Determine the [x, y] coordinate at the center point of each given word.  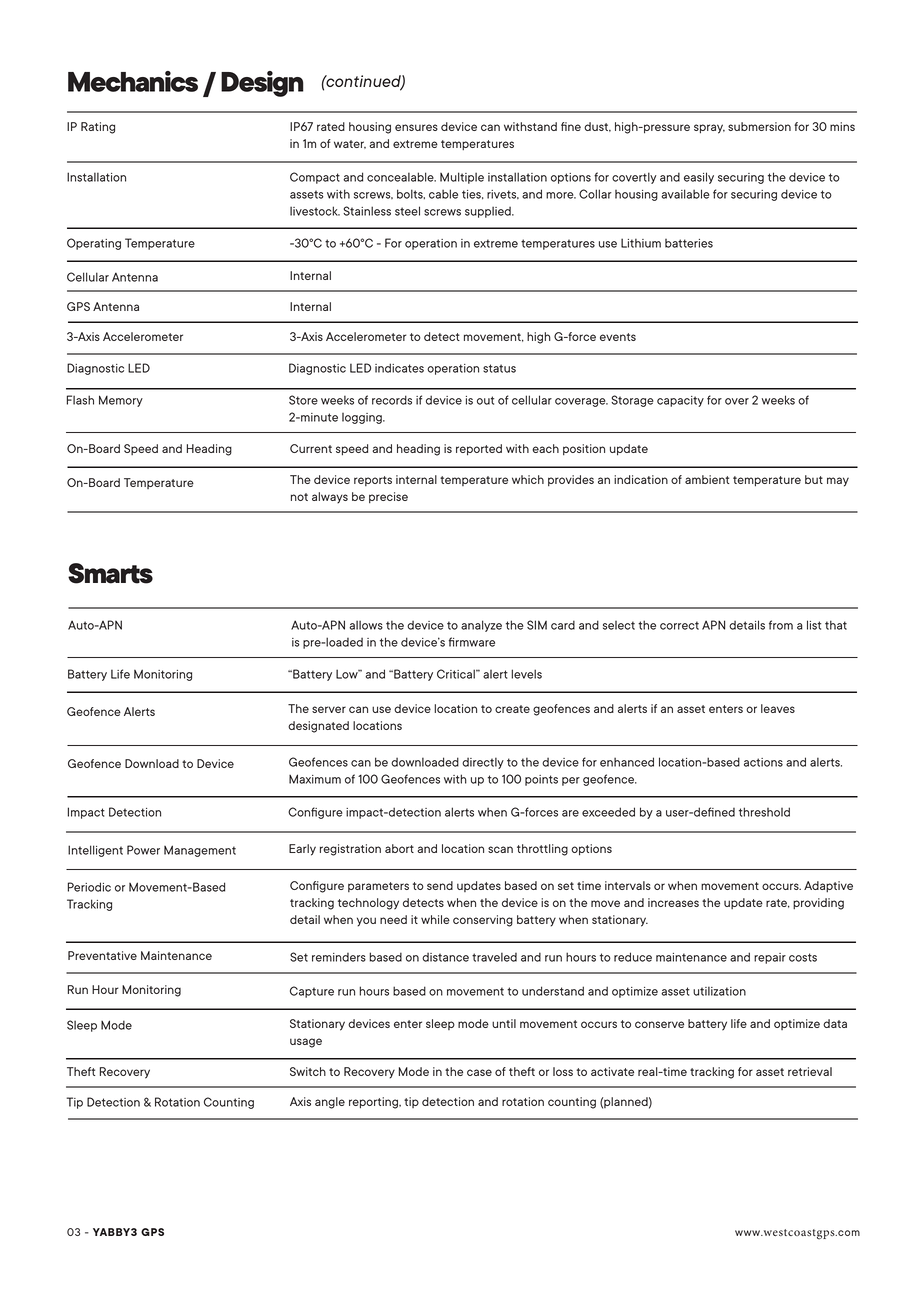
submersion [759, 126]
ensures [416, 127]
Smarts [110, 573]
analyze [481, 626]
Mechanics [133, 81]
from [781, 625]
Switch [308, 1071]
